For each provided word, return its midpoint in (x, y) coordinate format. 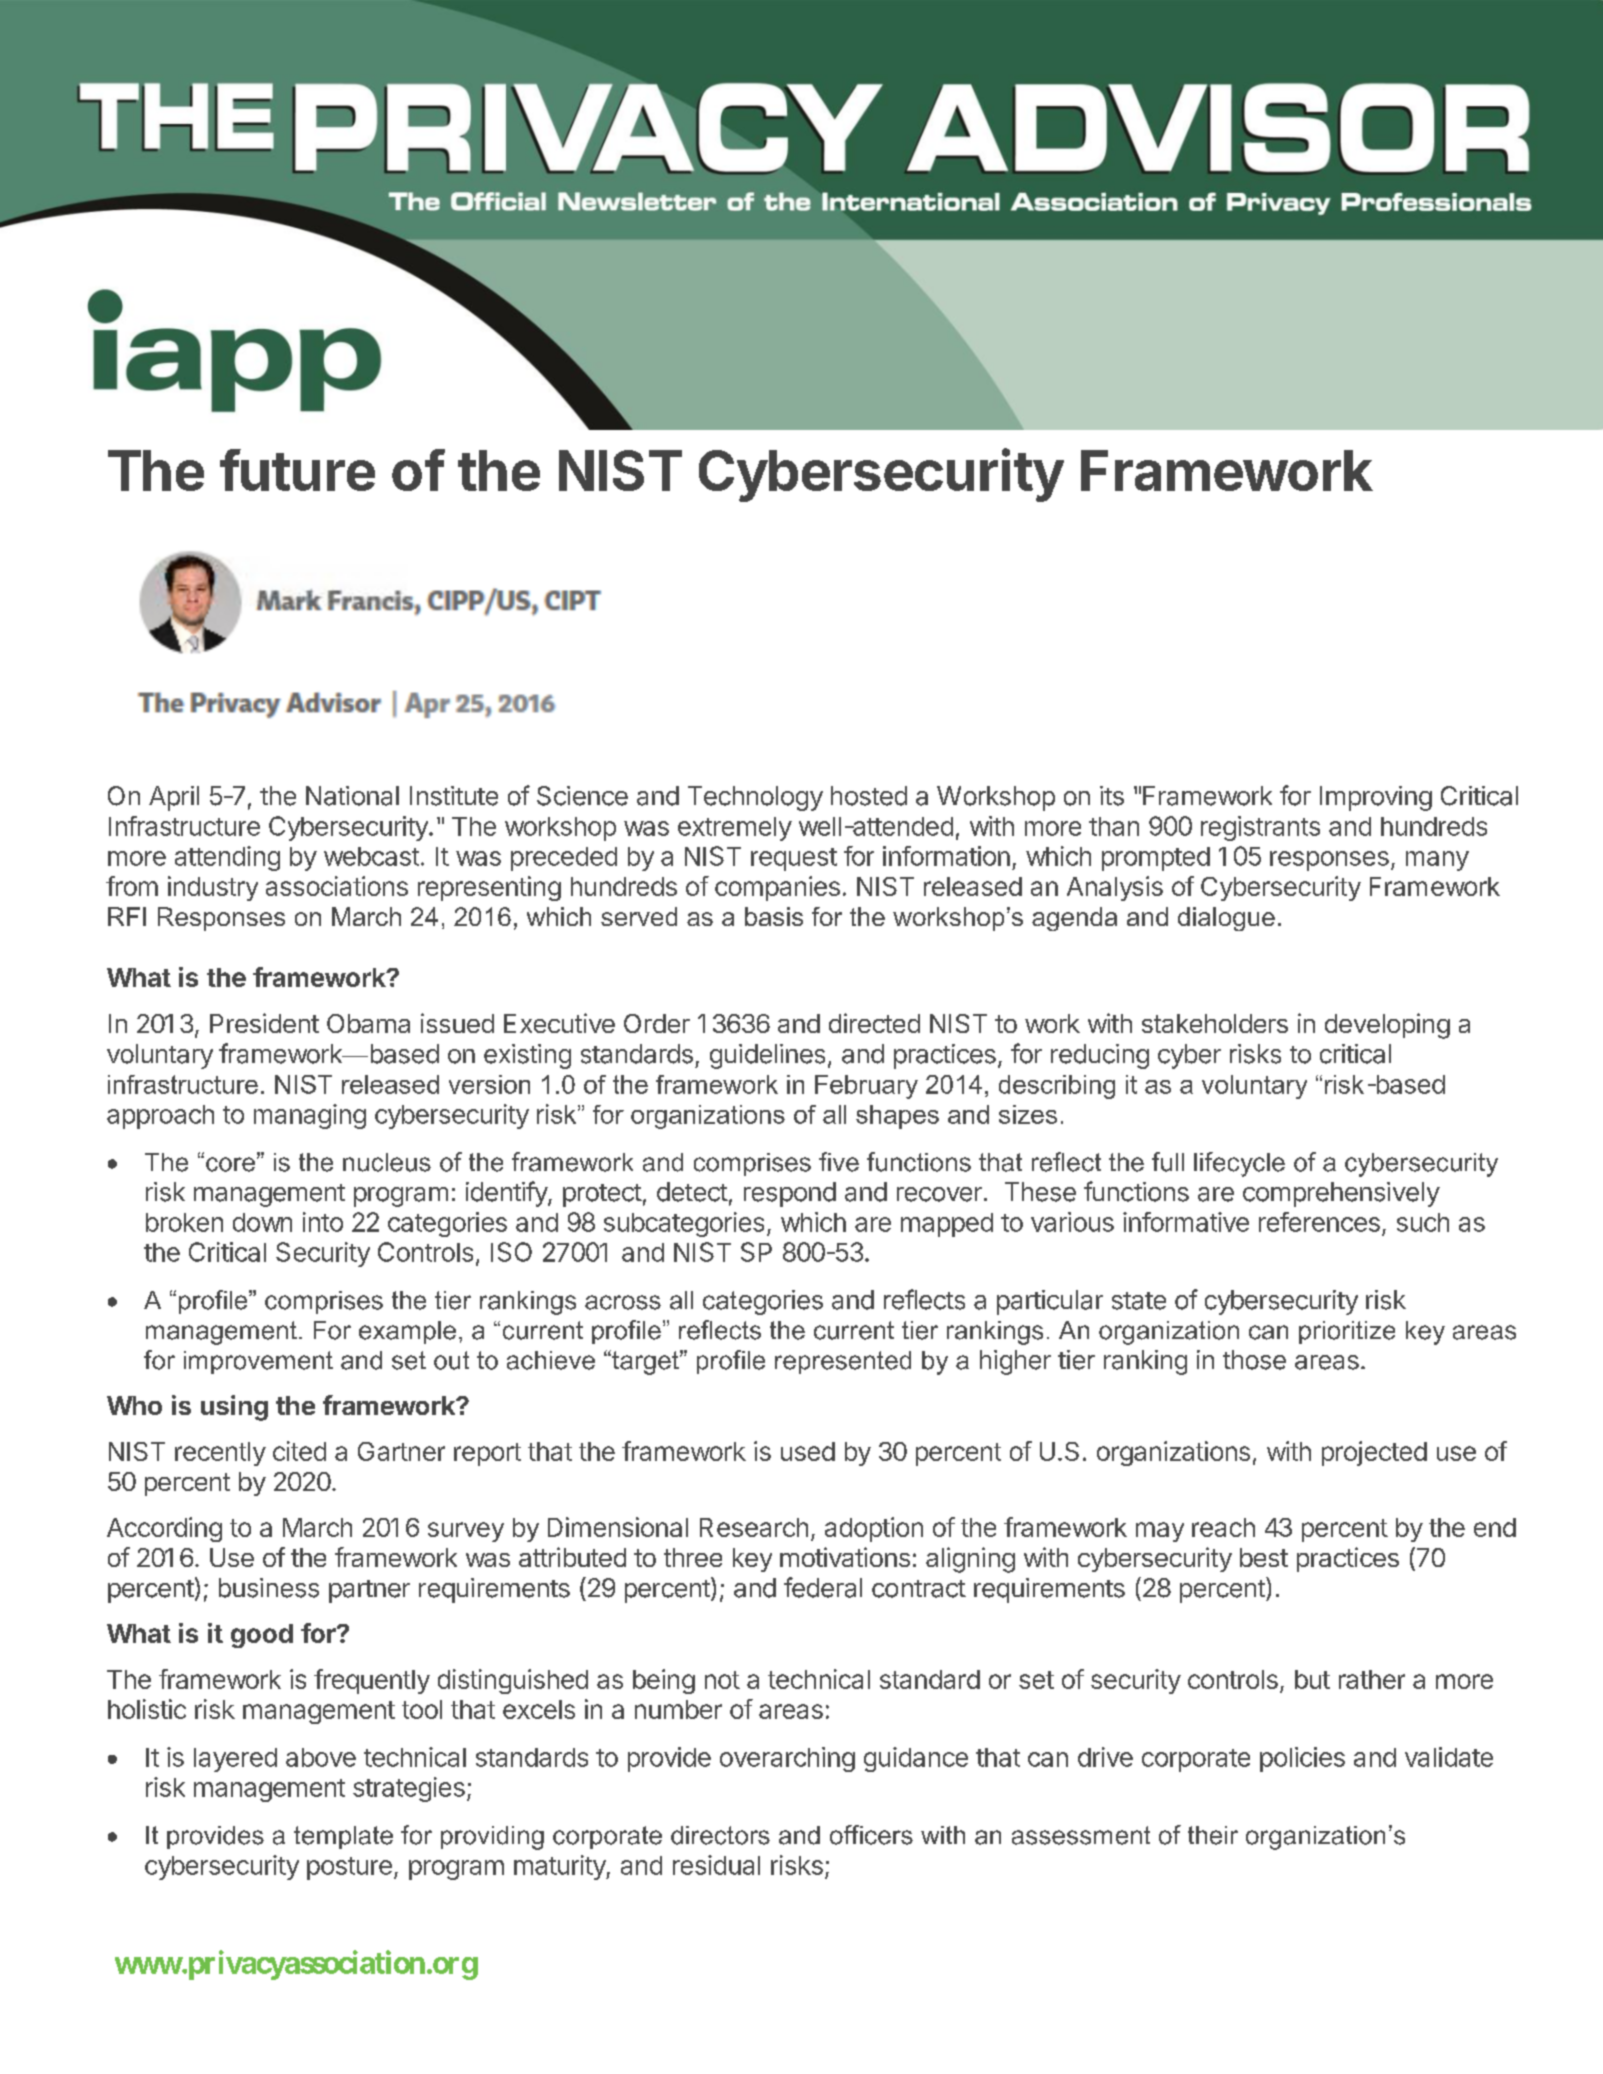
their (1213, 1835)
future (297, 470)
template (343, 1837)
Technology (755, 798)
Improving (1376, 798)
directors (720, 1835)
